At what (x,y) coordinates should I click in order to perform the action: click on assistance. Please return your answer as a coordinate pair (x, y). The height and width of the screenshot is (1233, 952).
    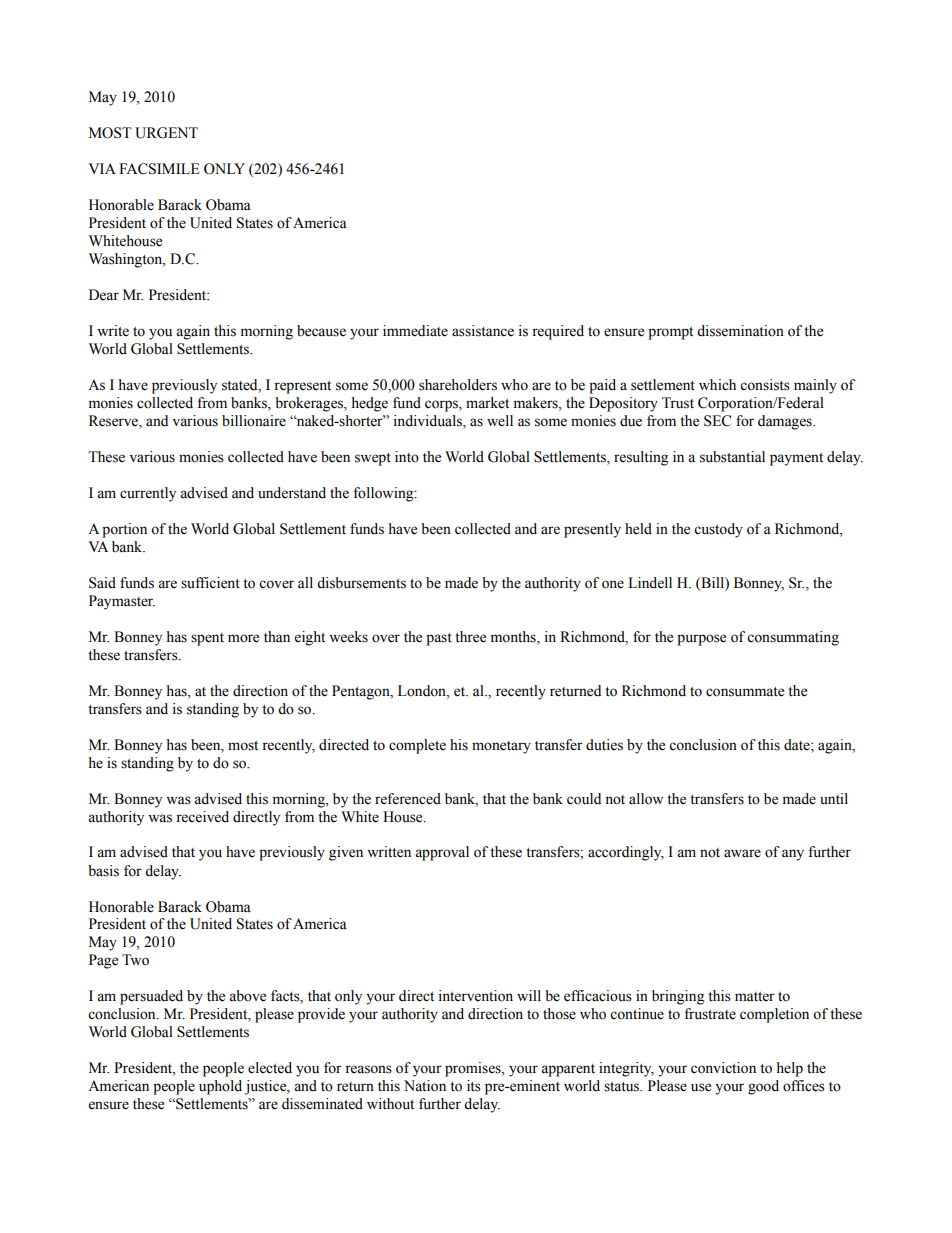
    Looking at the image, I should click on (483, 331).
